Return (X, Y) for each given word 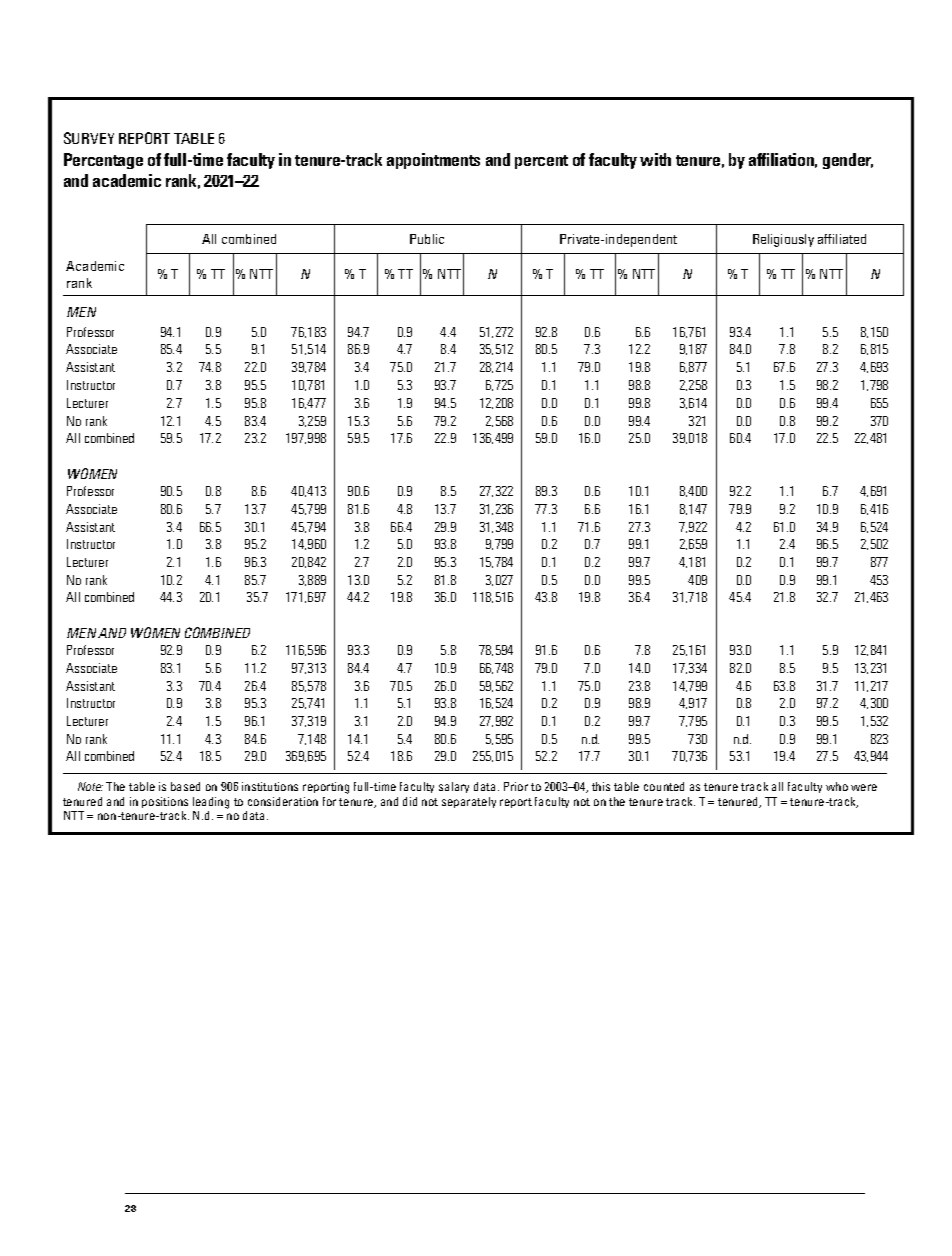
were (864, 787)
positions (165, 802)
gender (848, 161)
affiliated (842, 239)
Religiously (783, 240)
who (837, 786)
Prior (516, 786)
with (655, 159)
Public (427, 239)
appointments (433, 161)
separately (469, 802)
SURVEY (89, 138)
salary (454, 787)
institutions (270, 786)
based (185, 786)
